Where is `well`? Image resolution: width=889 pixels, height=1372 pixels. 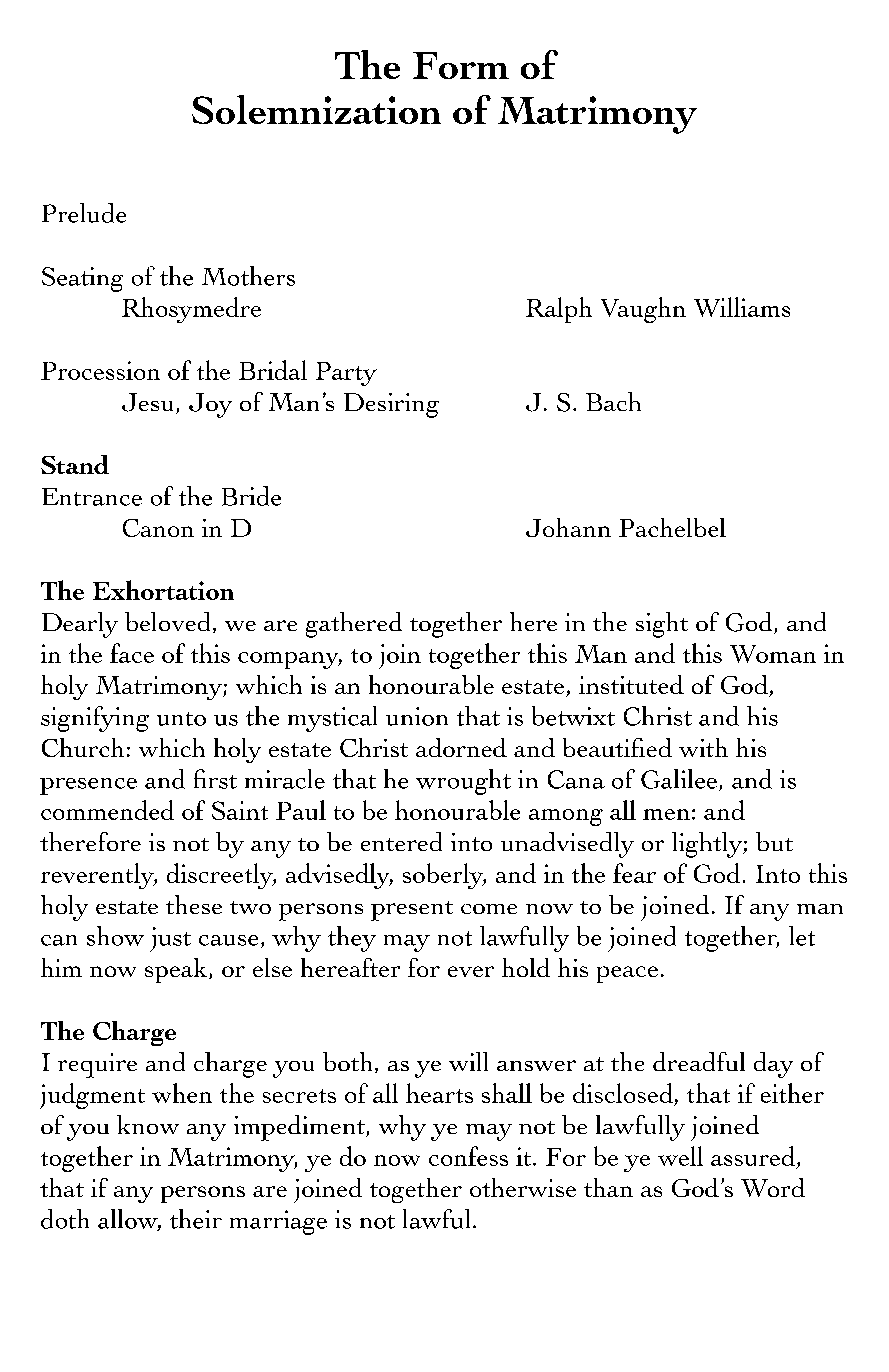 well is located at coordinates (680, 1156).
